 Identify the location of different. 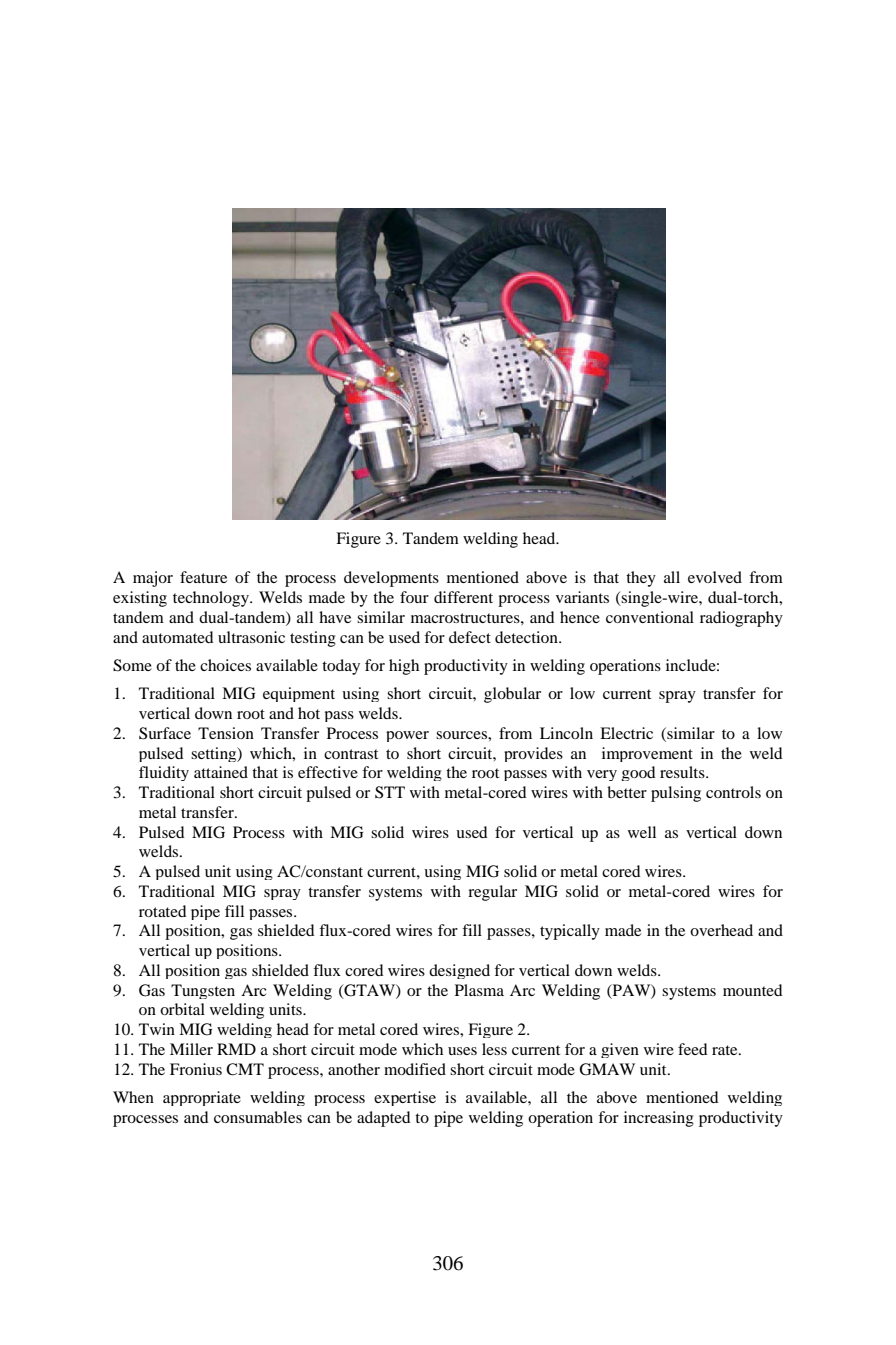
(463, 597).
